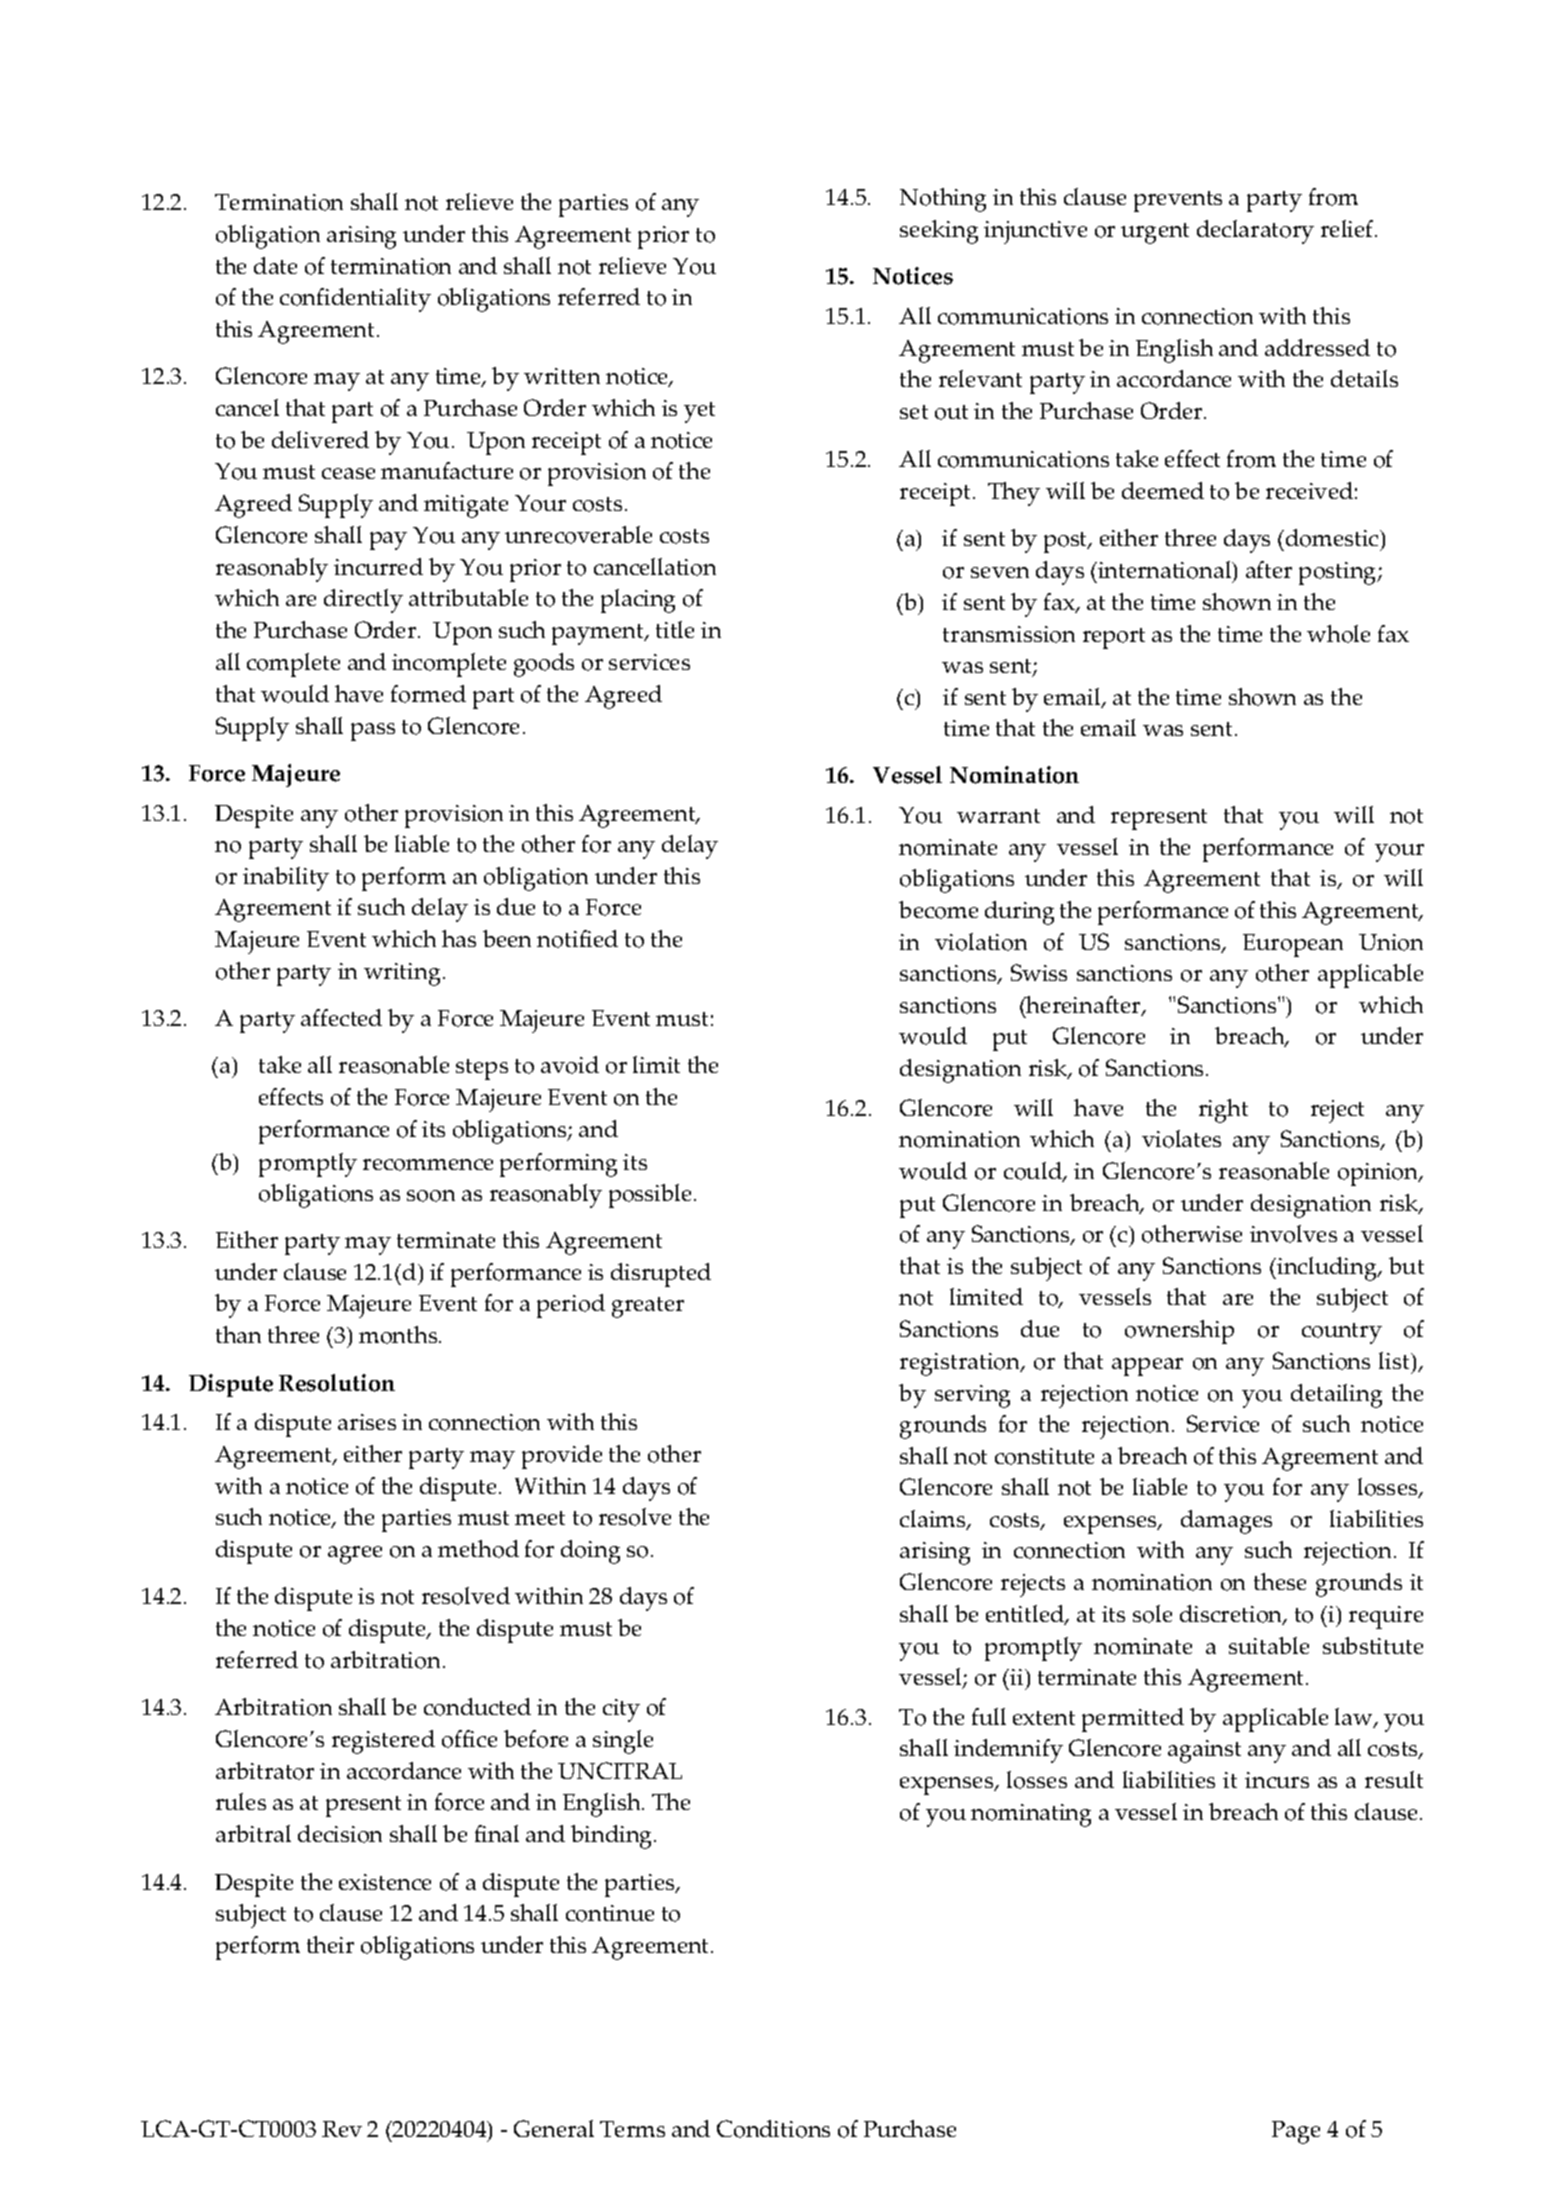 The image size is (1557, 2202). What do you see at coordinates (650, 1196) in the image?
I see `possible` at bounding box center [650, 1196].
